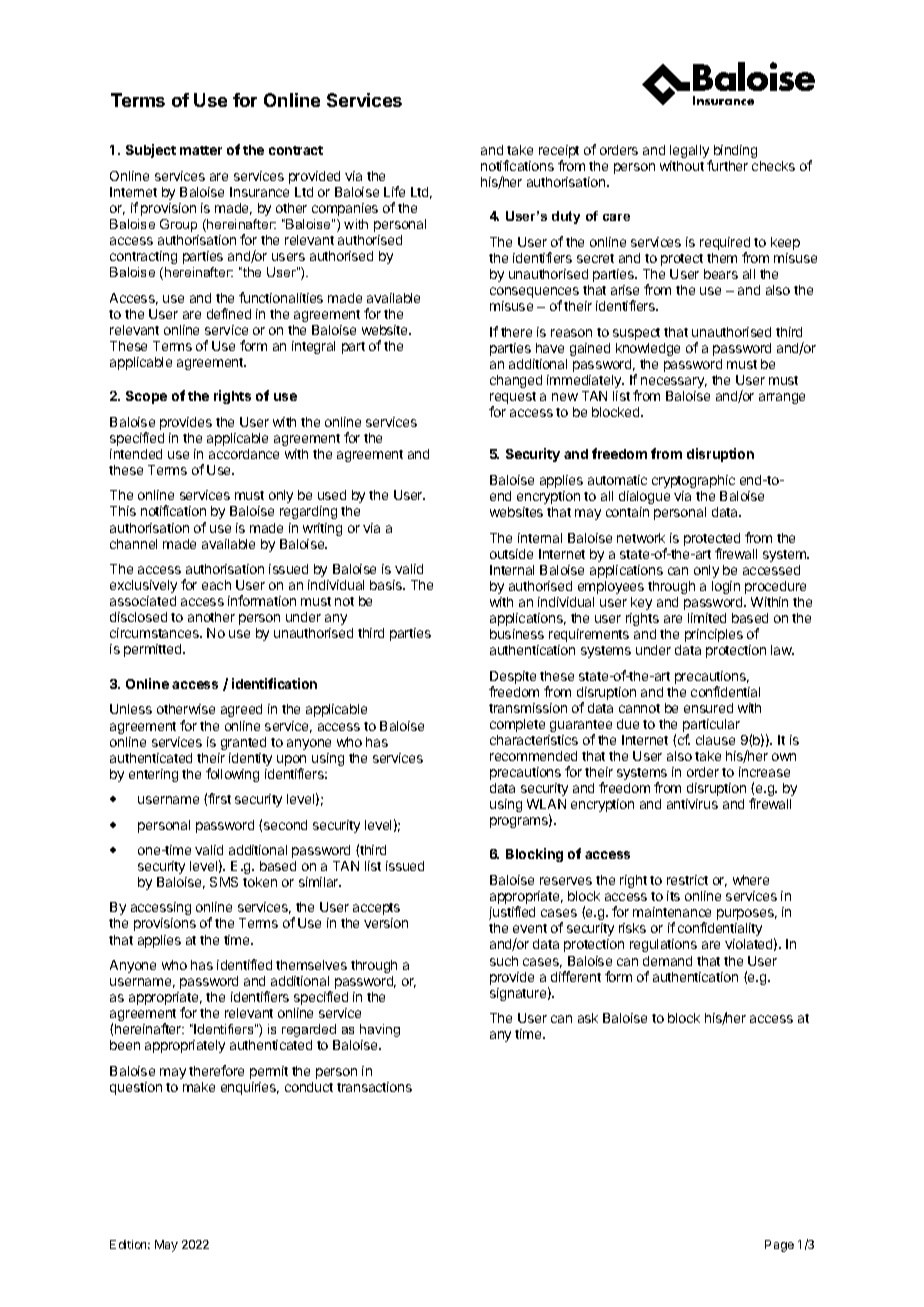  What do you see at coordinates (374, 1087) in the screenshot?
I see `transactions` at bounding box center [374, 1087].
